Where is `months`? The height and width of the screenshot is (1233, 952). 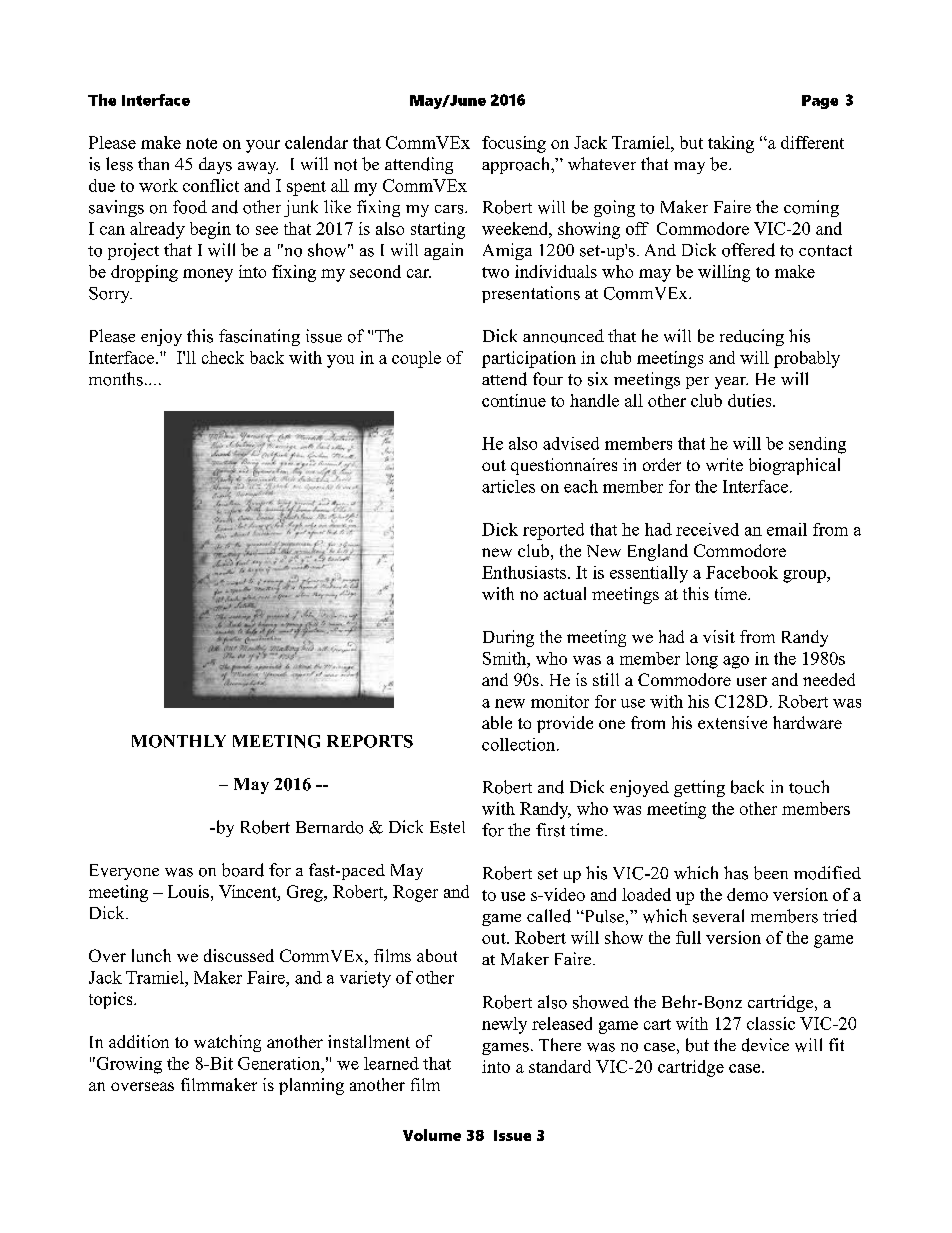 months is located at coordinates (116, 379).
